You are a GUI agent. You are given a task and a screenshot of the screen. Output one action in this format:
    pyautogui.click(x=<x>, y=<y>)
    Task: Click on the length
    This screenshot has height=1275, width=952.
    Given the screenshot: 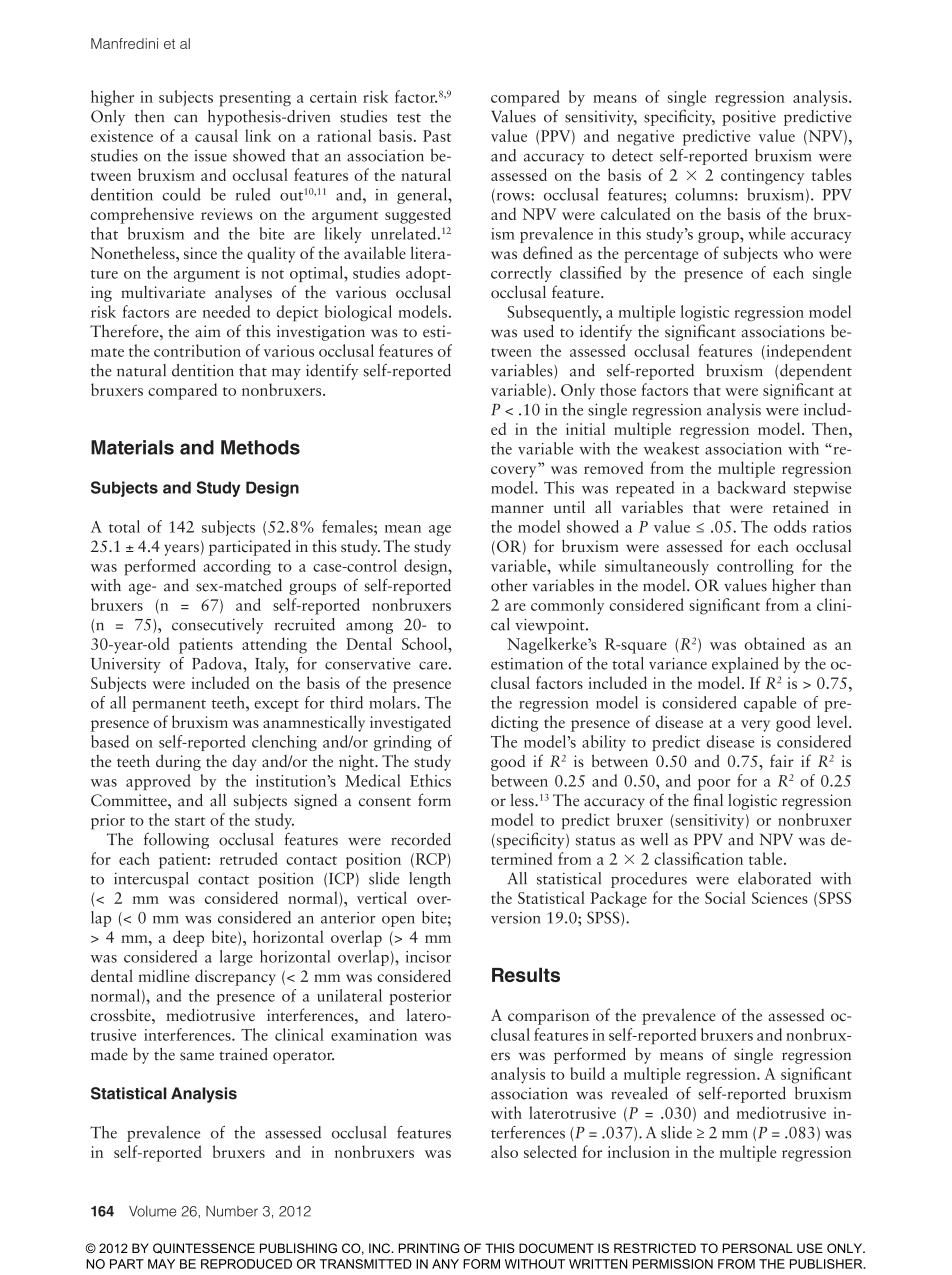 What is the action you would take?
    pyautogui.click(x=430, y=880)
